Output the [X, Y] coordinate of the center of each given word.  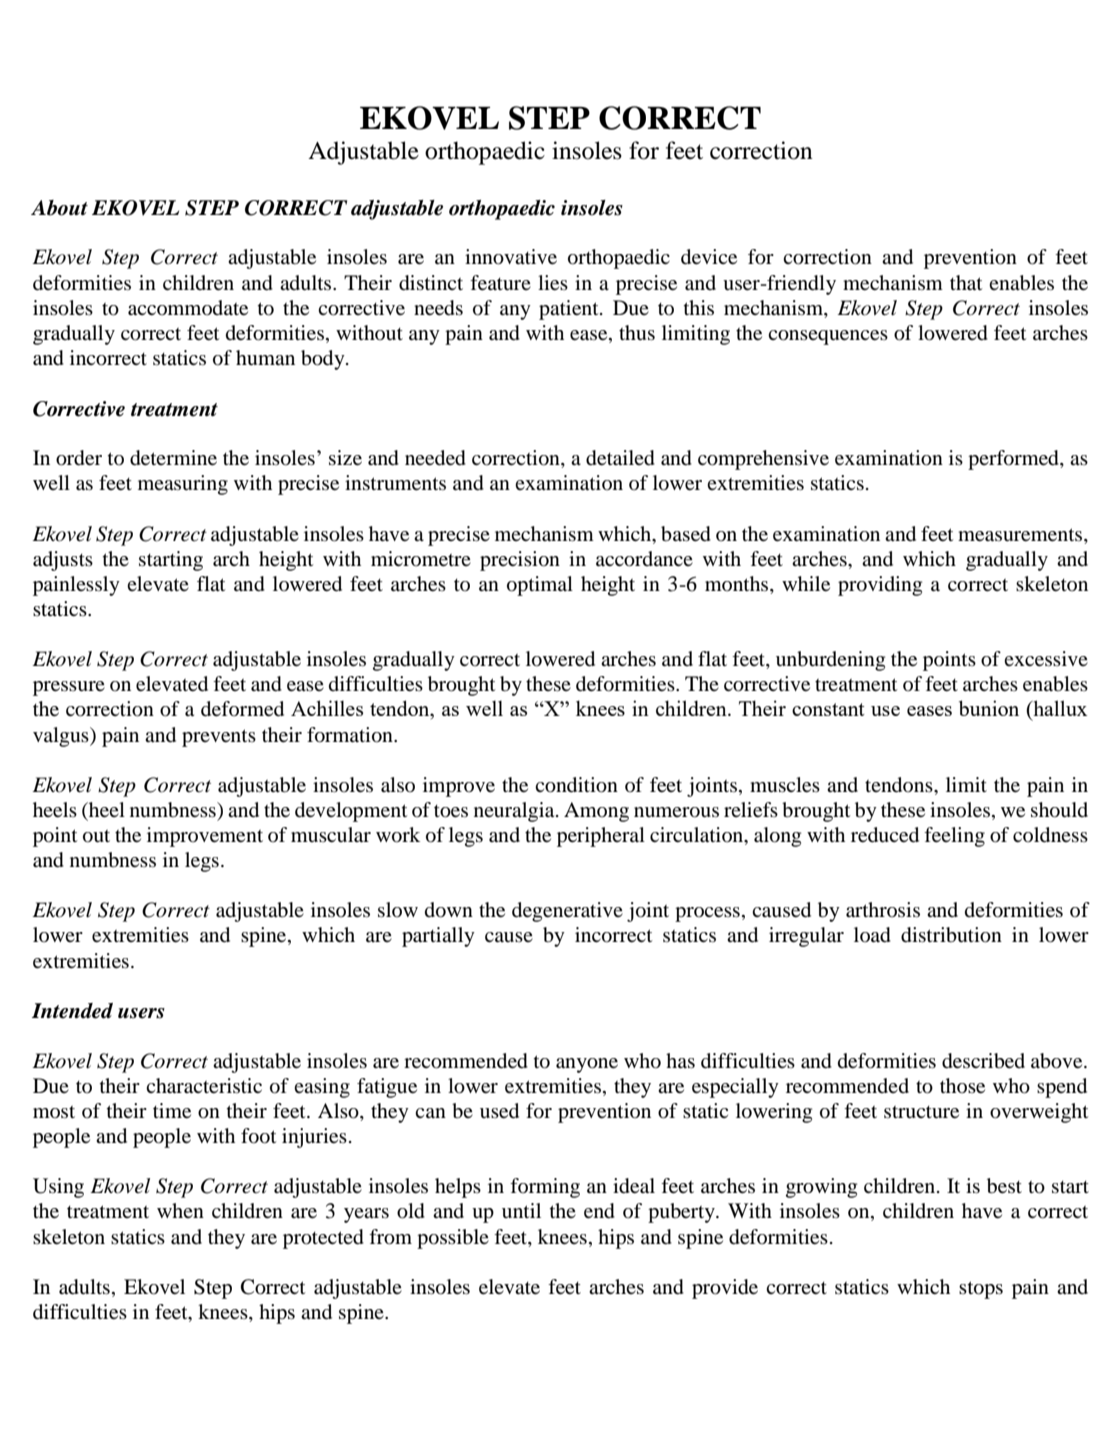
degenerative [567, 912]
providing [880, 586]
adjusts [63, 561]
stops [981, 1290]
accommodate [188, 308]
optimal [540, 586]
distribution [951, 935]
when [180, 1210]
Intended [72, 1011]
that [966, 283]
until [521, 1210]
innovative [511, 257]
